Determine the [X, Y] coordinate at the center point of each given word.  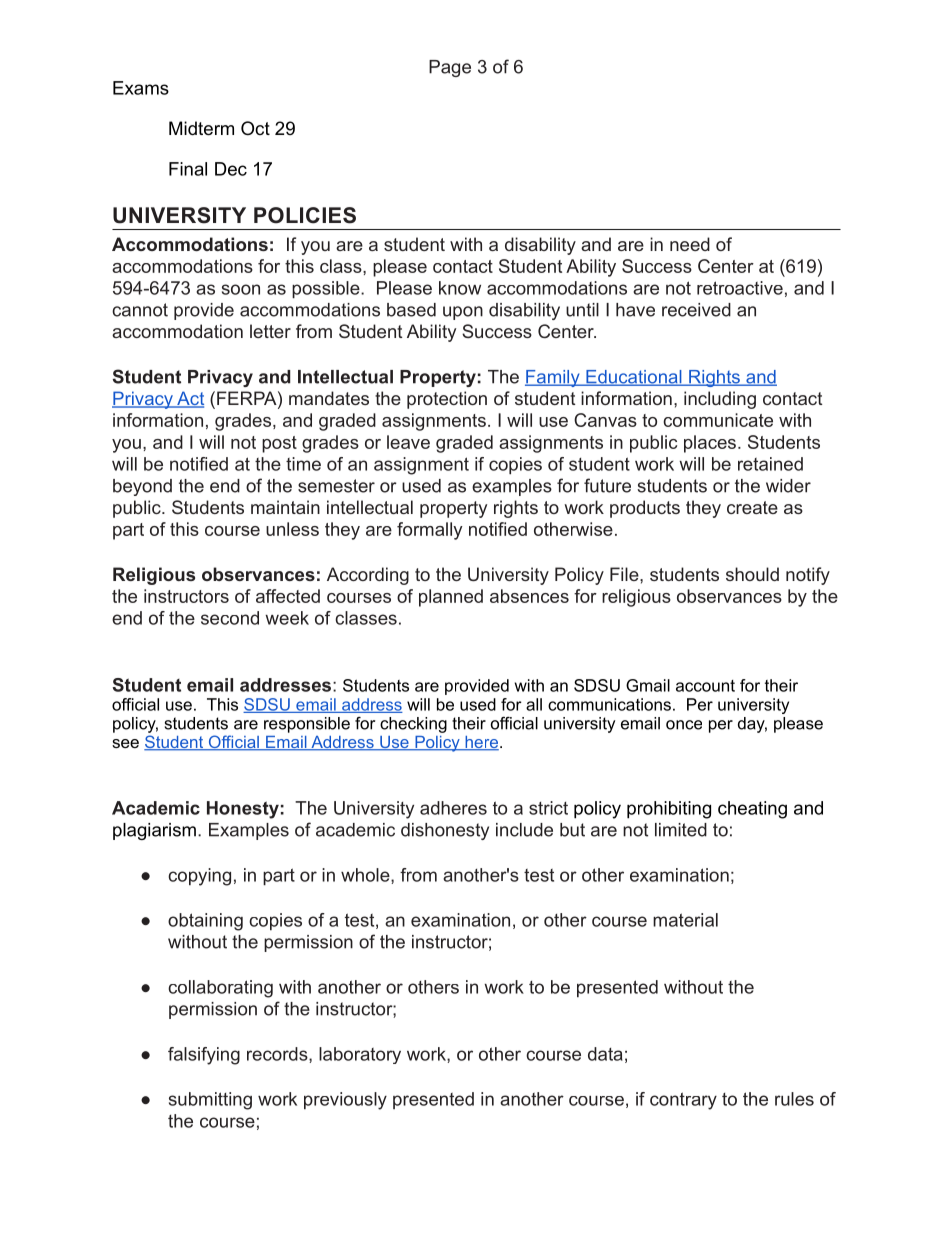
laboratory [360, 1055]
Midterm [201, 128]
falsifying [204, 1056]
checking [413, 725]
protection [447, 400]
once [684, 725]
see [125, 743]
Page [450, 68]
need [690, 244]
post [279, 444]
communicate [718, 420]
